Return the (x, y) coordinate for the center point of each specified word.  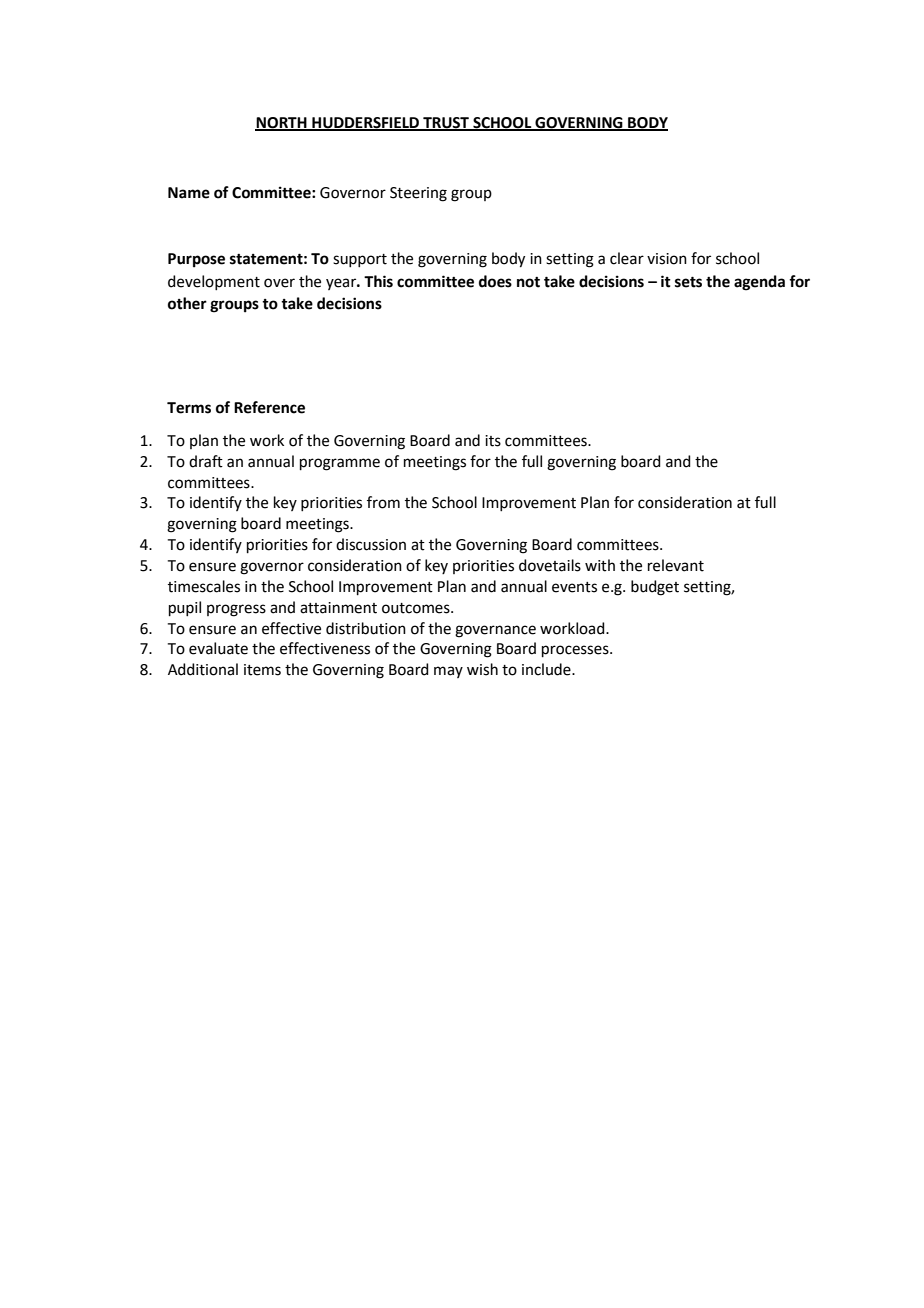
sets (688, 282)
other (187, 303)
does (495, 281)
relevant (676, 565)
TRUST (446, 124)
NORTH (282, 124)
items (262, 670)
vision (667, 259)
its (493, 441)
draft (206, 461)
